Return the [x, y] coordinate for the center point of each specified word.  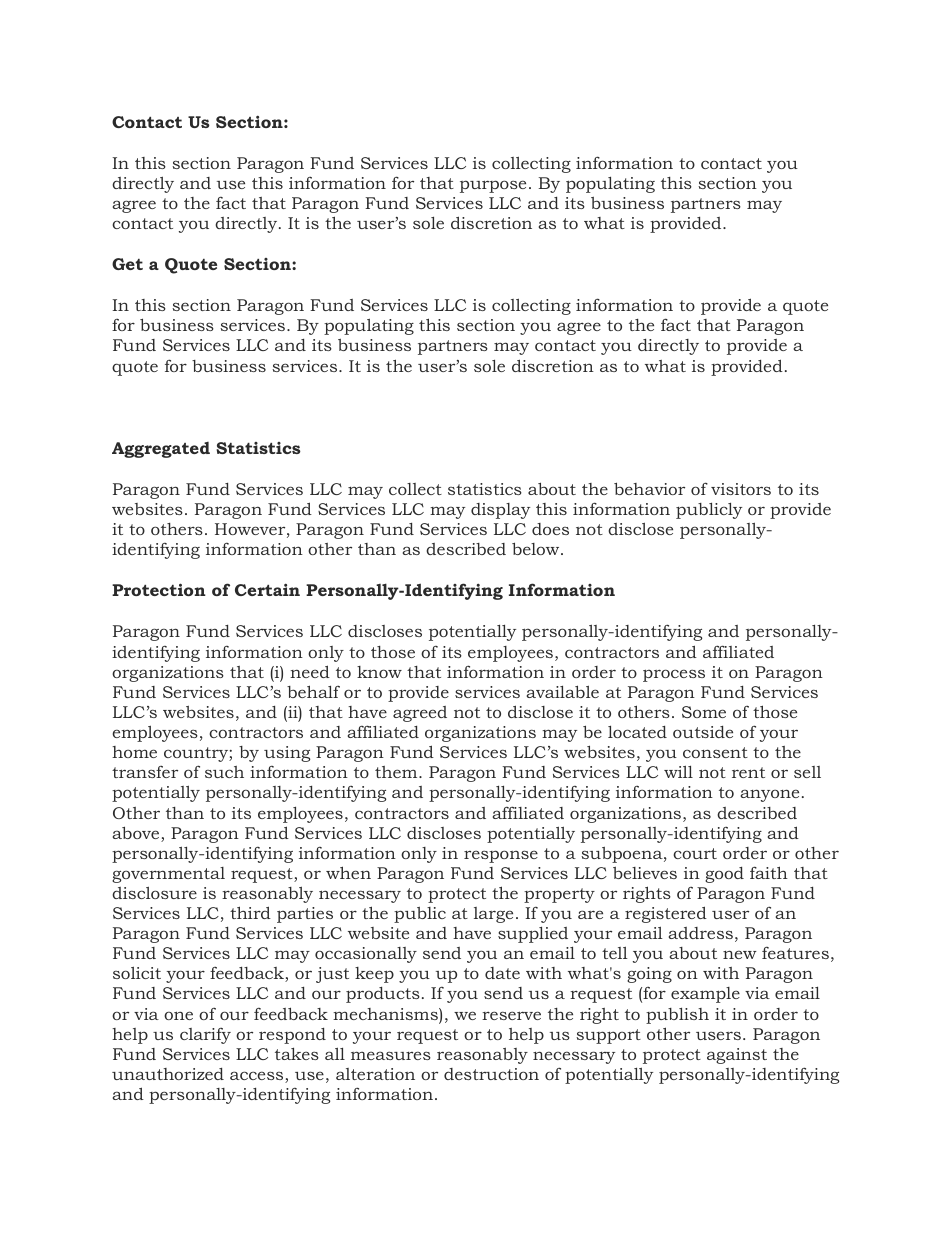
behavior [649, 488]
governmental [168, 875]
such [224, 772]
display [500, 511]
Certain [267, 589]
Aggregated [161, 450]
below [537, 548]
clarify [205, 1035]
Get [127, 264]
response [501, 856]
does [550, 529]
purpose [493, 186]
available [563, 691]
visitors [741, 489]
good [724, 875]
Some [704, 712]
